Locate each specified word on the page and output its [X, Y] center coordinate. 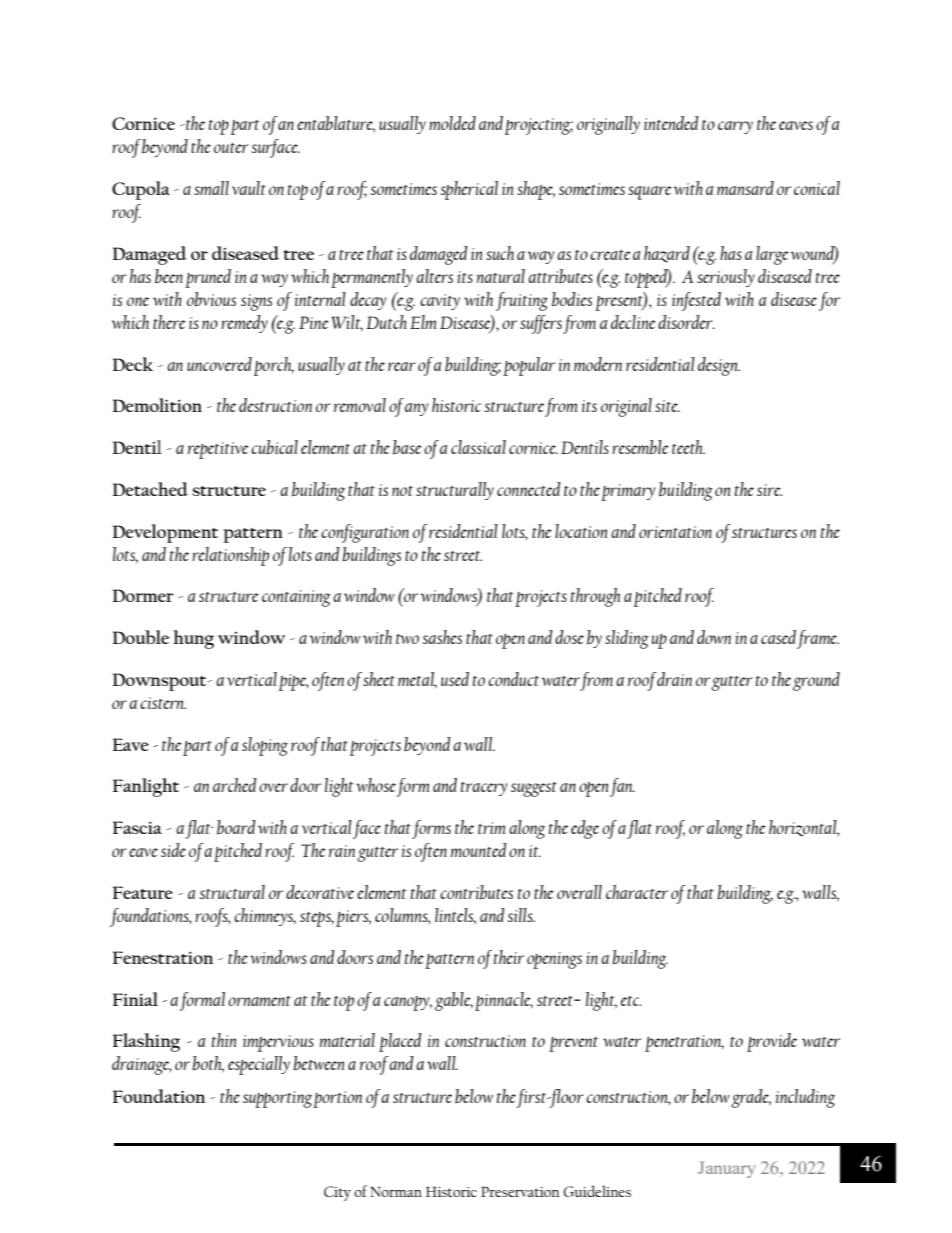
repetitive [218, 450]
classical [478, 447]
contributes [476, 892]
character [637, 892]
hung [193, 639]
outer [231, 148]
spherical [469, 190]
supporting [277, 1099]
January [727, 1169]
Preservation [520, 1191]
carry [735, 127]
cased [778, 637]
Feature [143, 892]
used [455, 679]
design [719, 366]
